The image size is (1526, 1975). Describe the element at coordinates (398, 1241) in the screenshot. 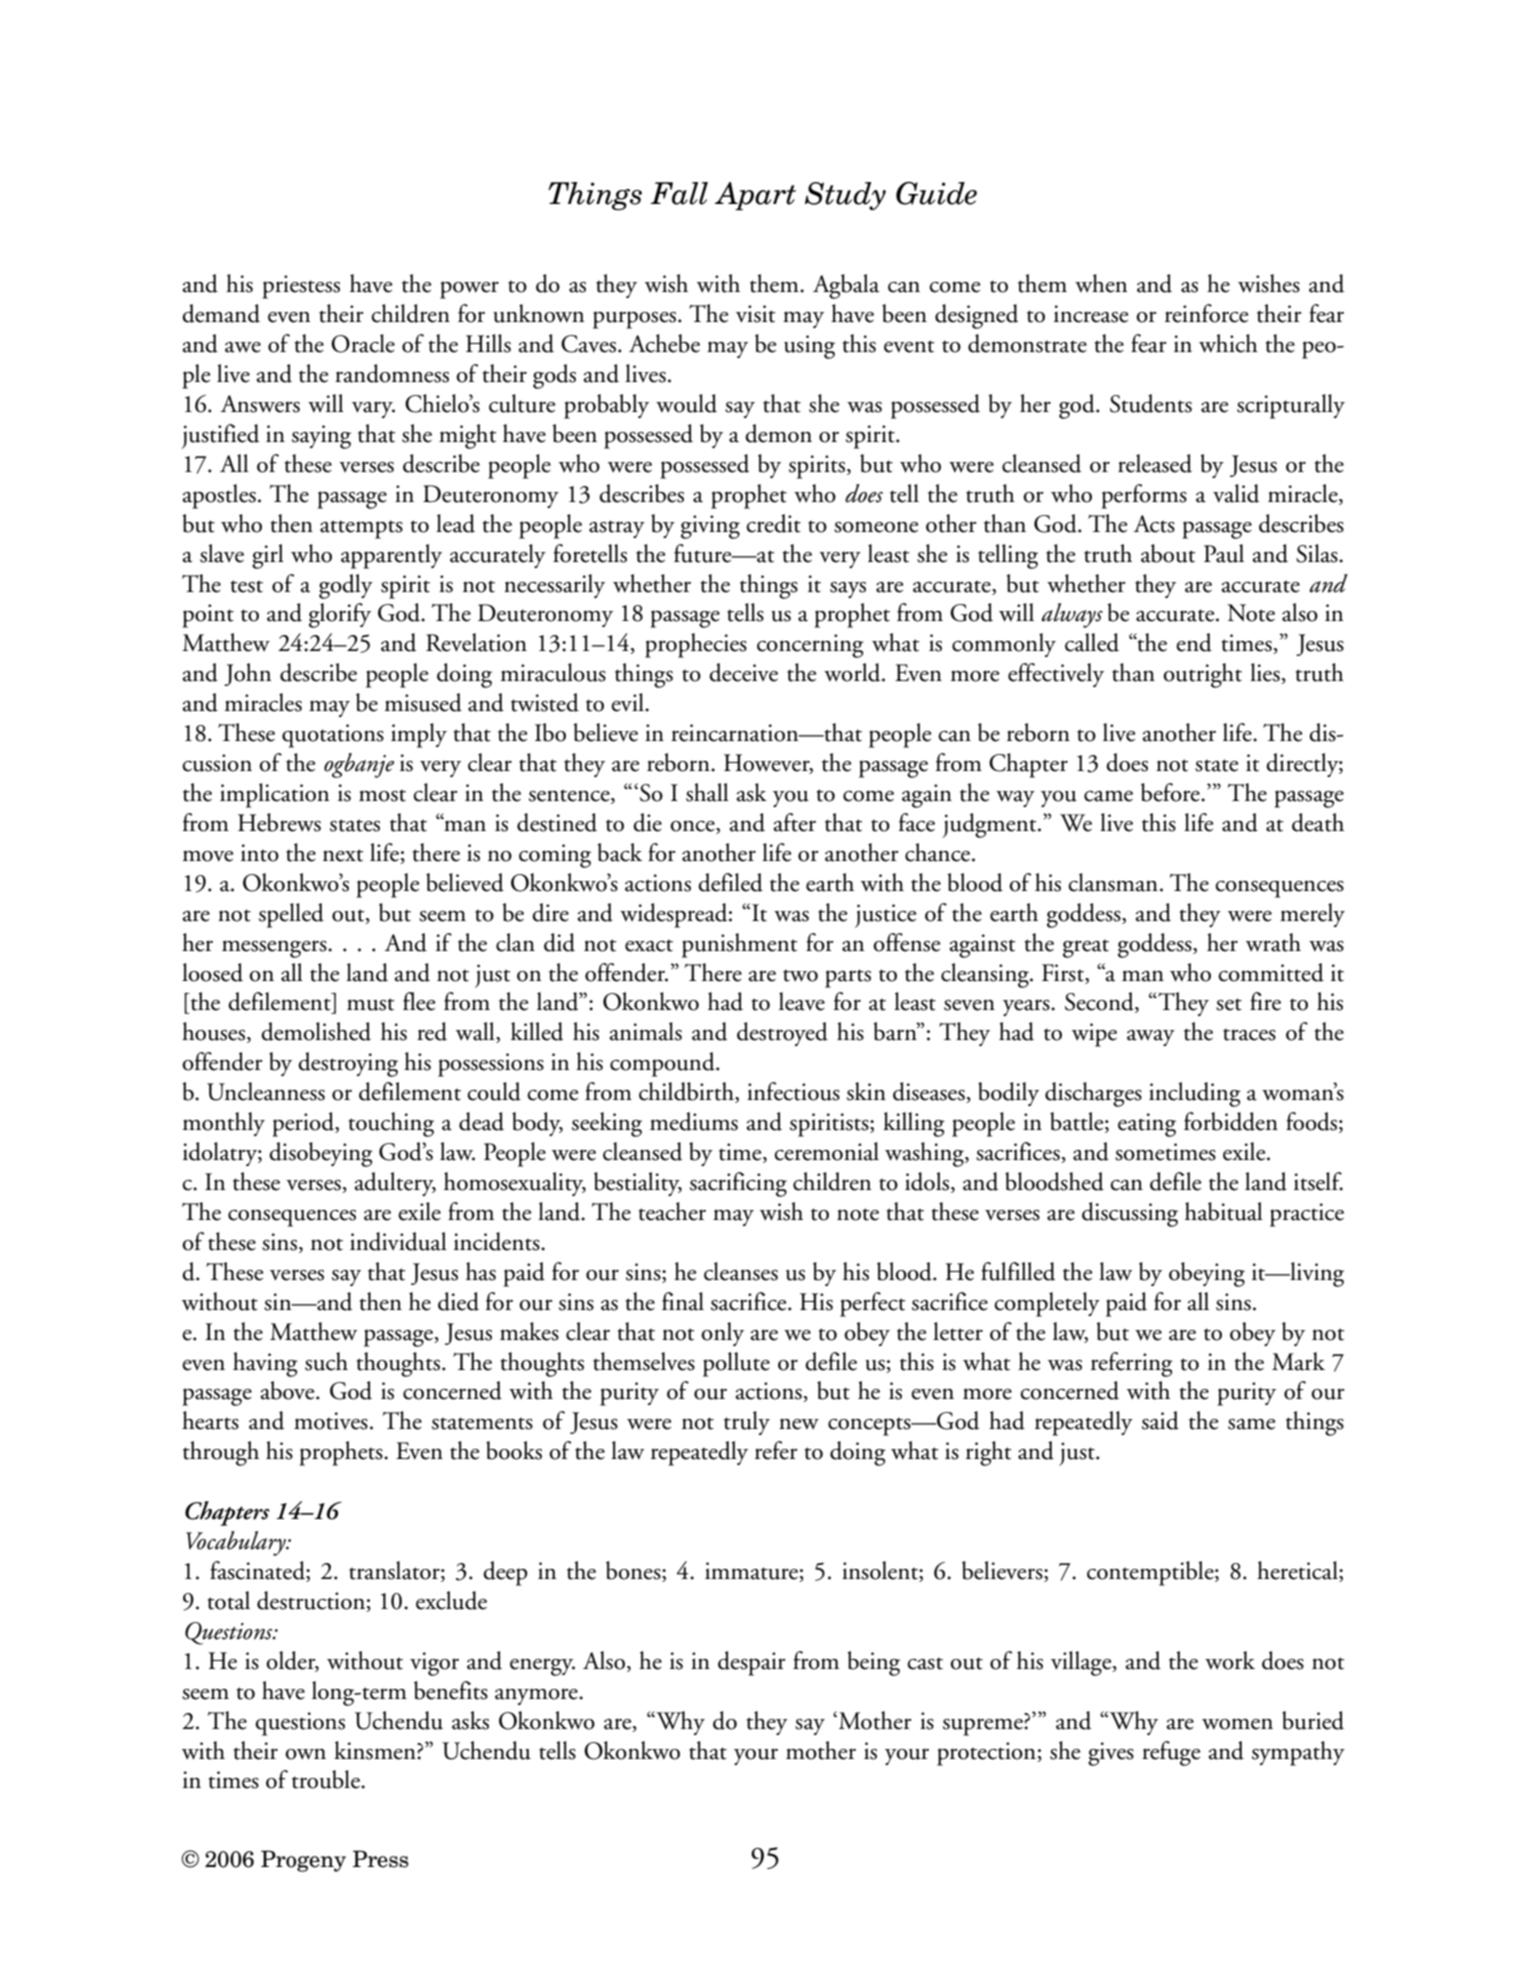

I see `individual` at that location.
